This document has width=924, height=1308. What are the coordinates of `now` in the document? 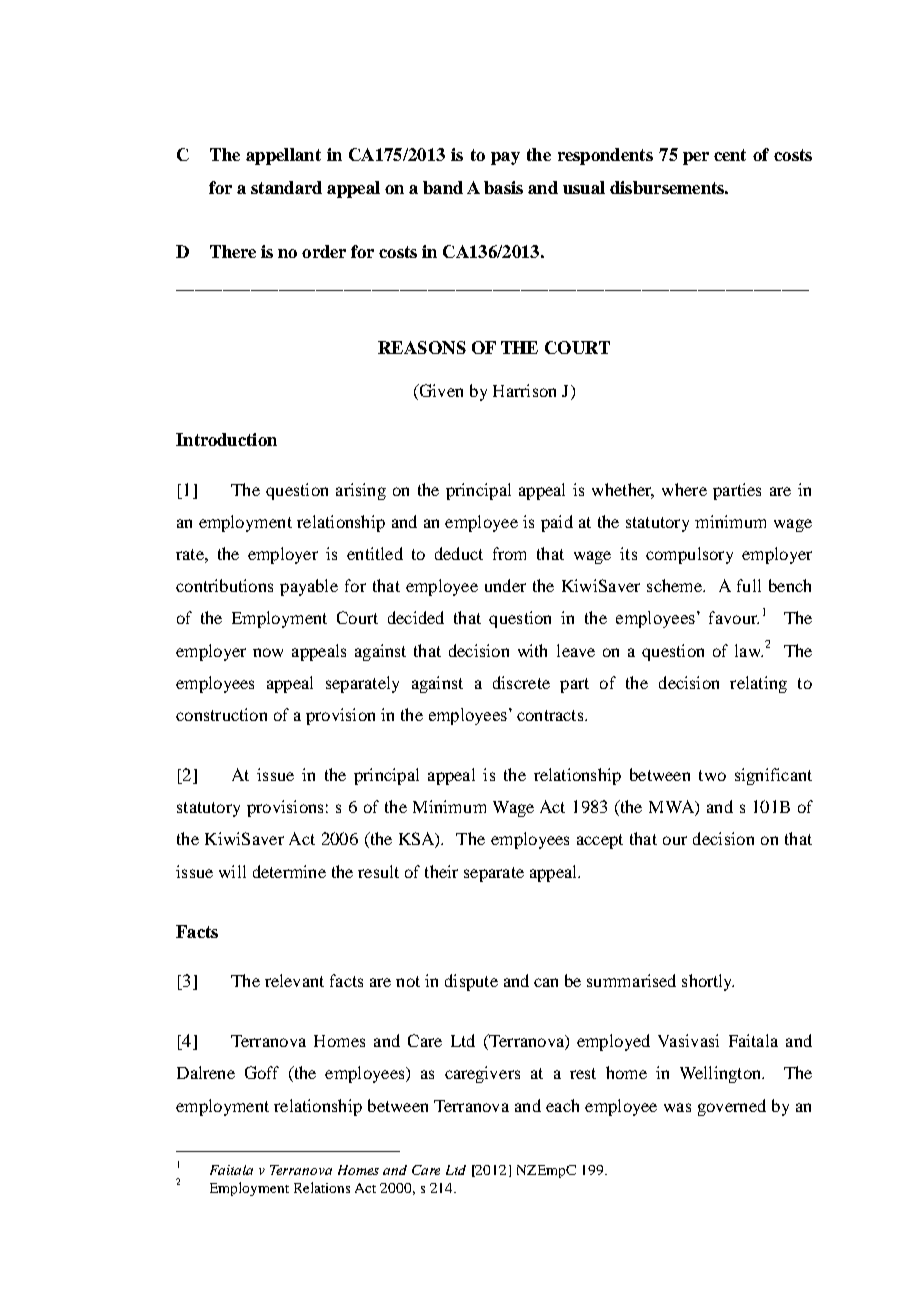 It's located at (268, 652).
